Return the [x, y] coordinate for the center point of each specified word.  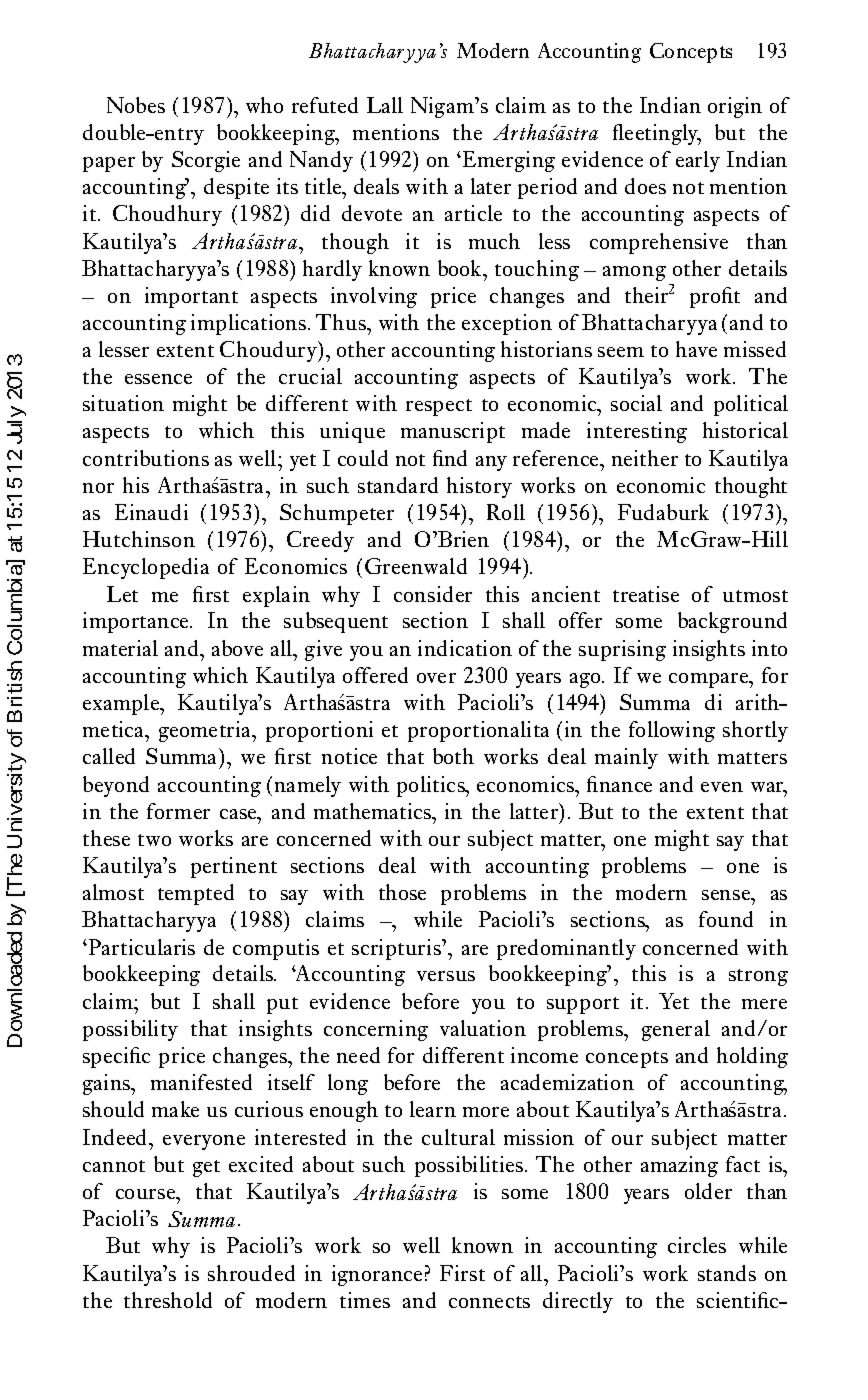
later [491, 186]
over [436, 678]
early [698, 161]
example [122, 704]
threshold [168, 1300]
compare [710, 680]
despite [236, 188]
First [462, 1273]
